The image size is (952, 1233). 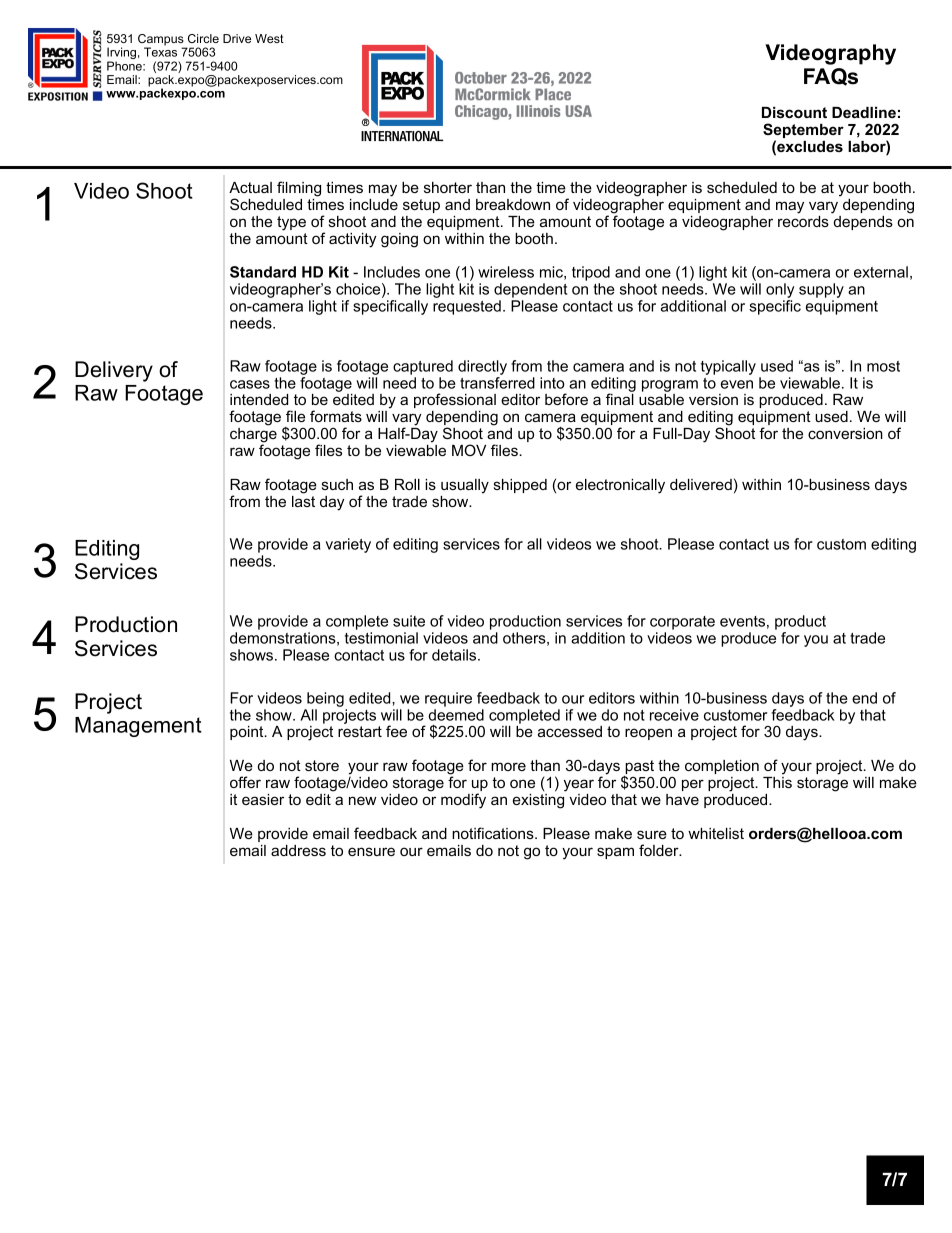 I want to click on West, so click(x=269, y=38).
